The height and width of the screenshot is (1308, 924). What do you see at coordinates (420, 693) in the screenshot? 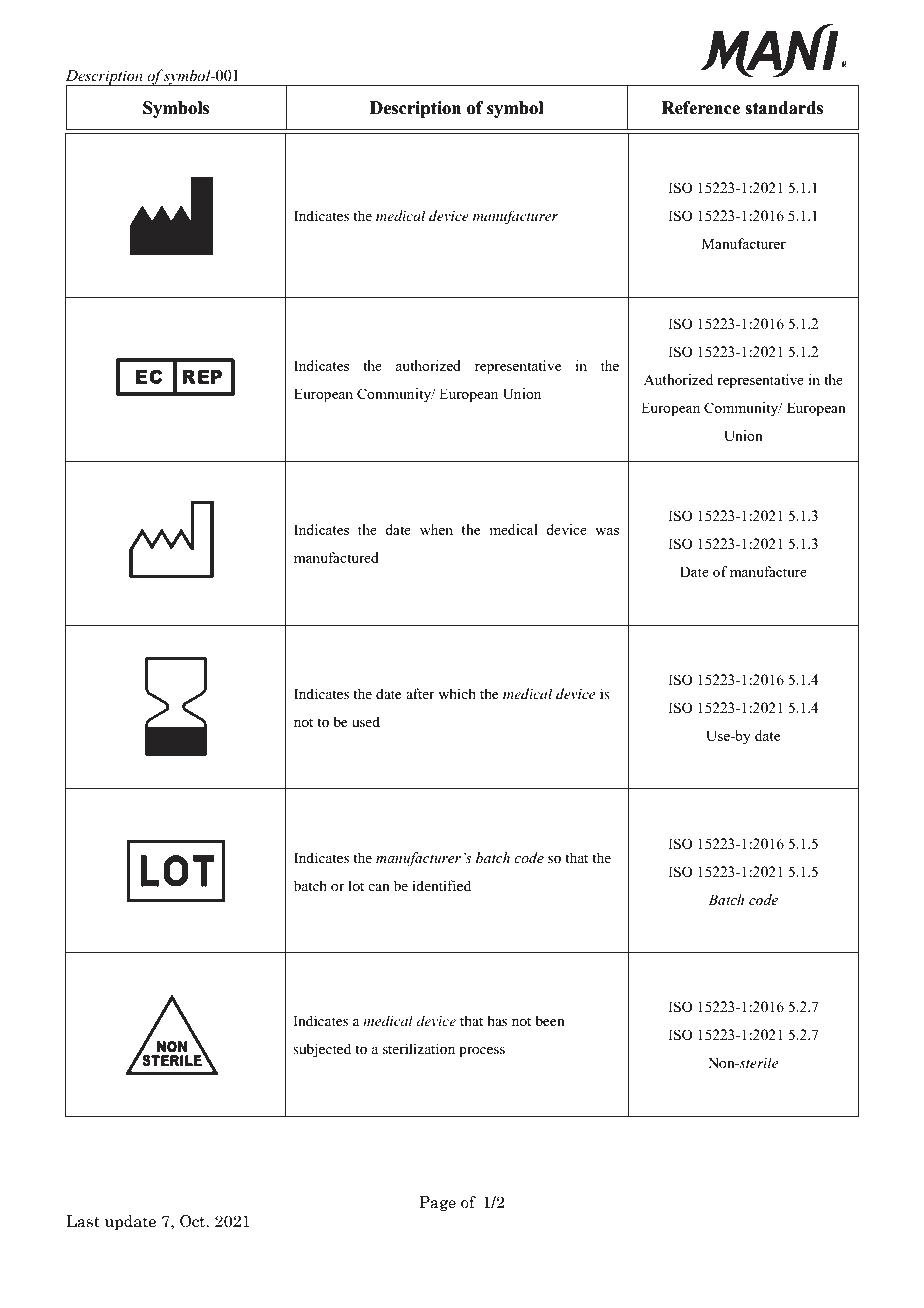
I see `after` at bounding box center [420, 693].
